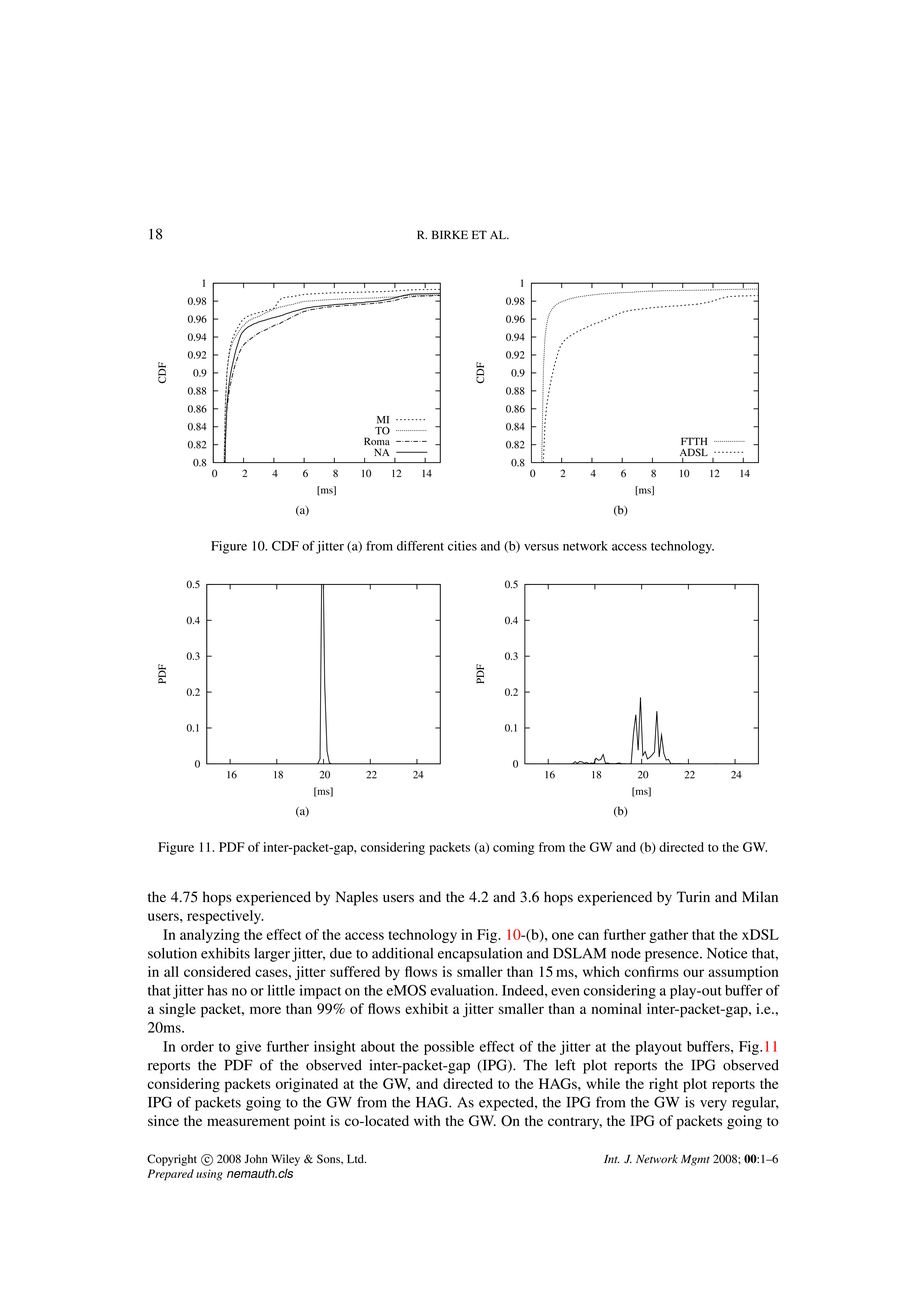 This screenshot has height=1308, width=924. What do you see at coordinates (462, 546) in the screenshot?
I see `cities` at bounding box center [462, 546].
